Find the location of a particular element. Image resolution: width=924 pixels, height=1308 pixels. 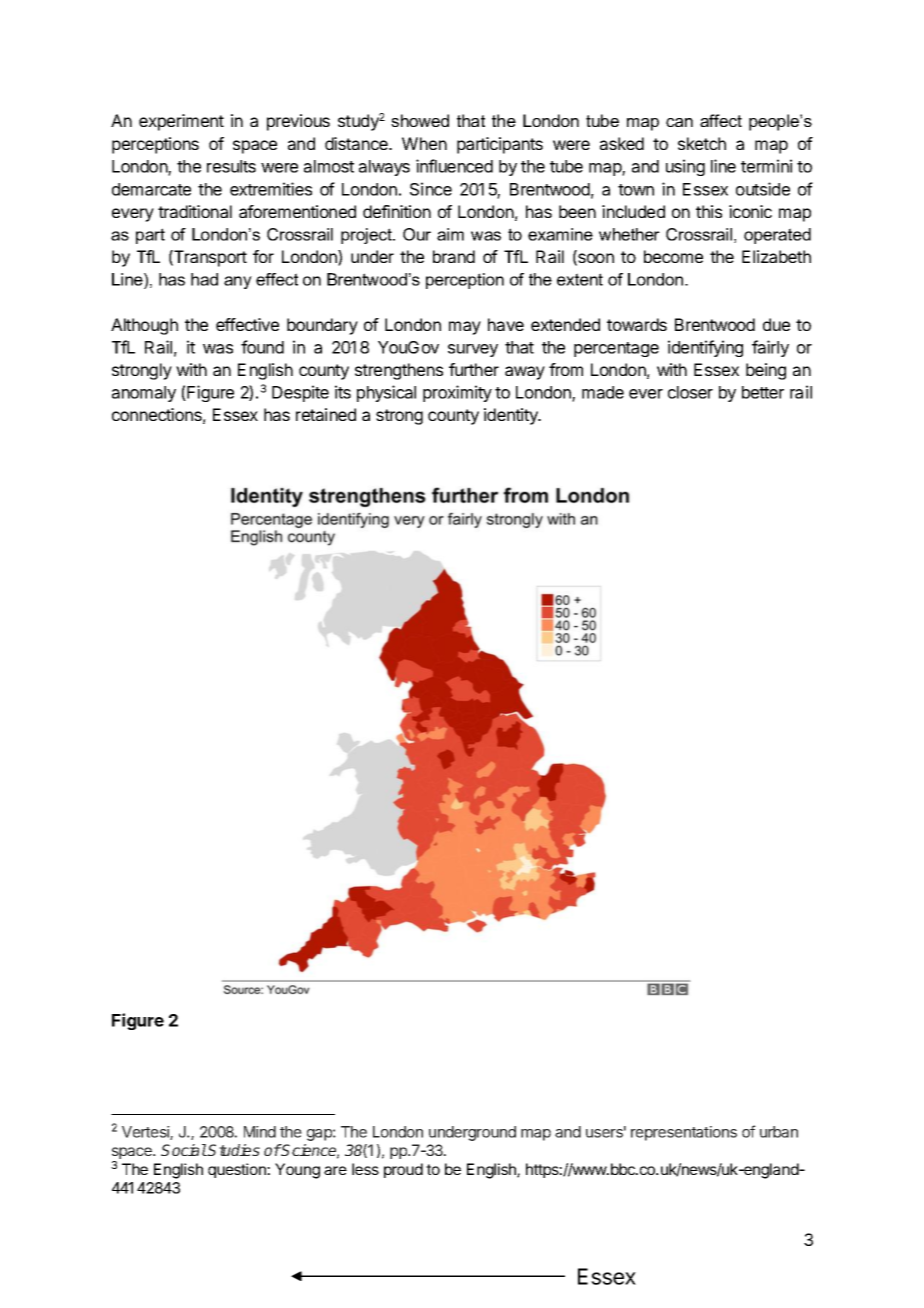

proud is located at coordinates (403, 1170).
